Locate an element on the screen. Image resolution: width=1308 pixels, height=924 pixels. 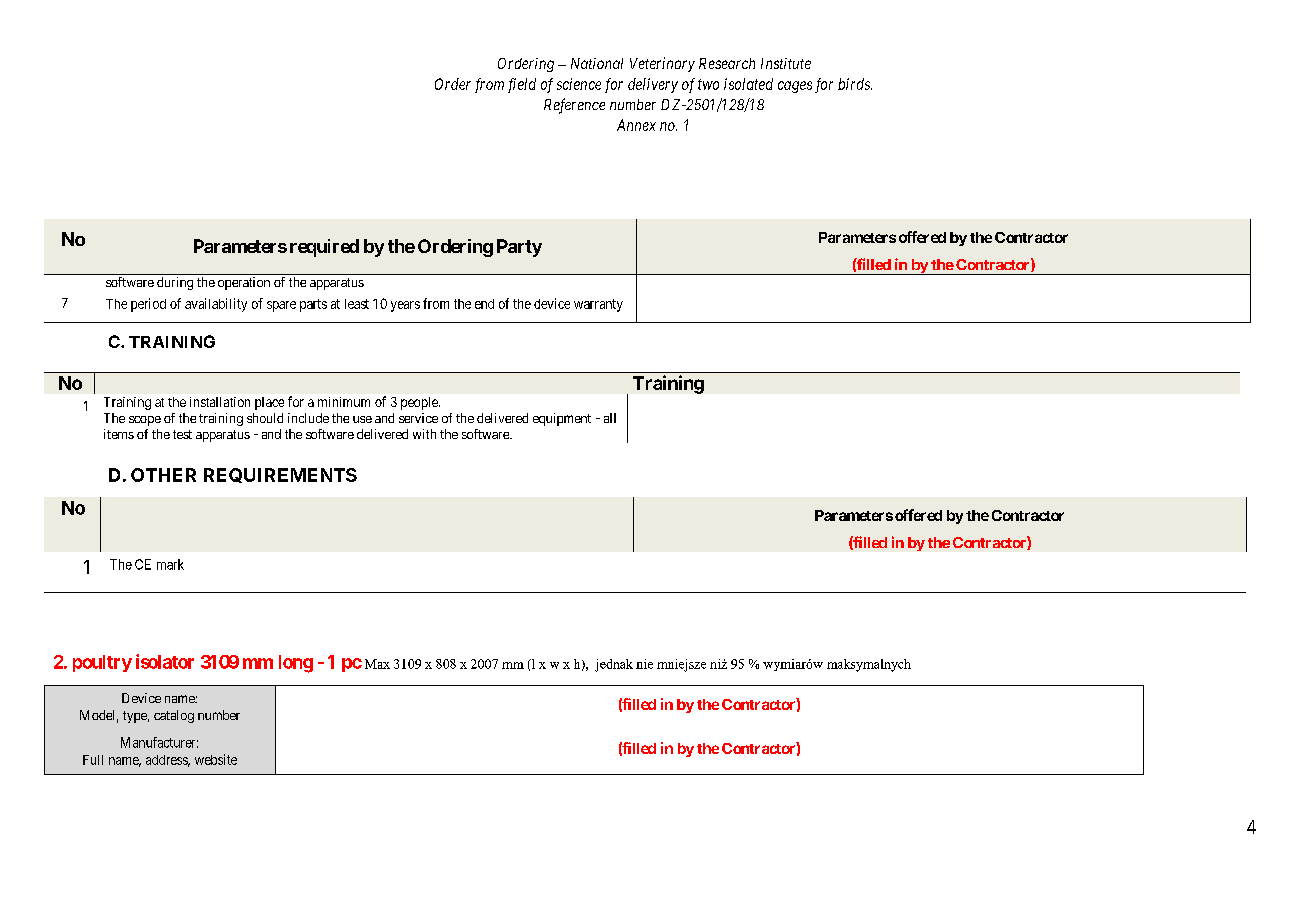
catalog is located at coordinates (174, 716).
